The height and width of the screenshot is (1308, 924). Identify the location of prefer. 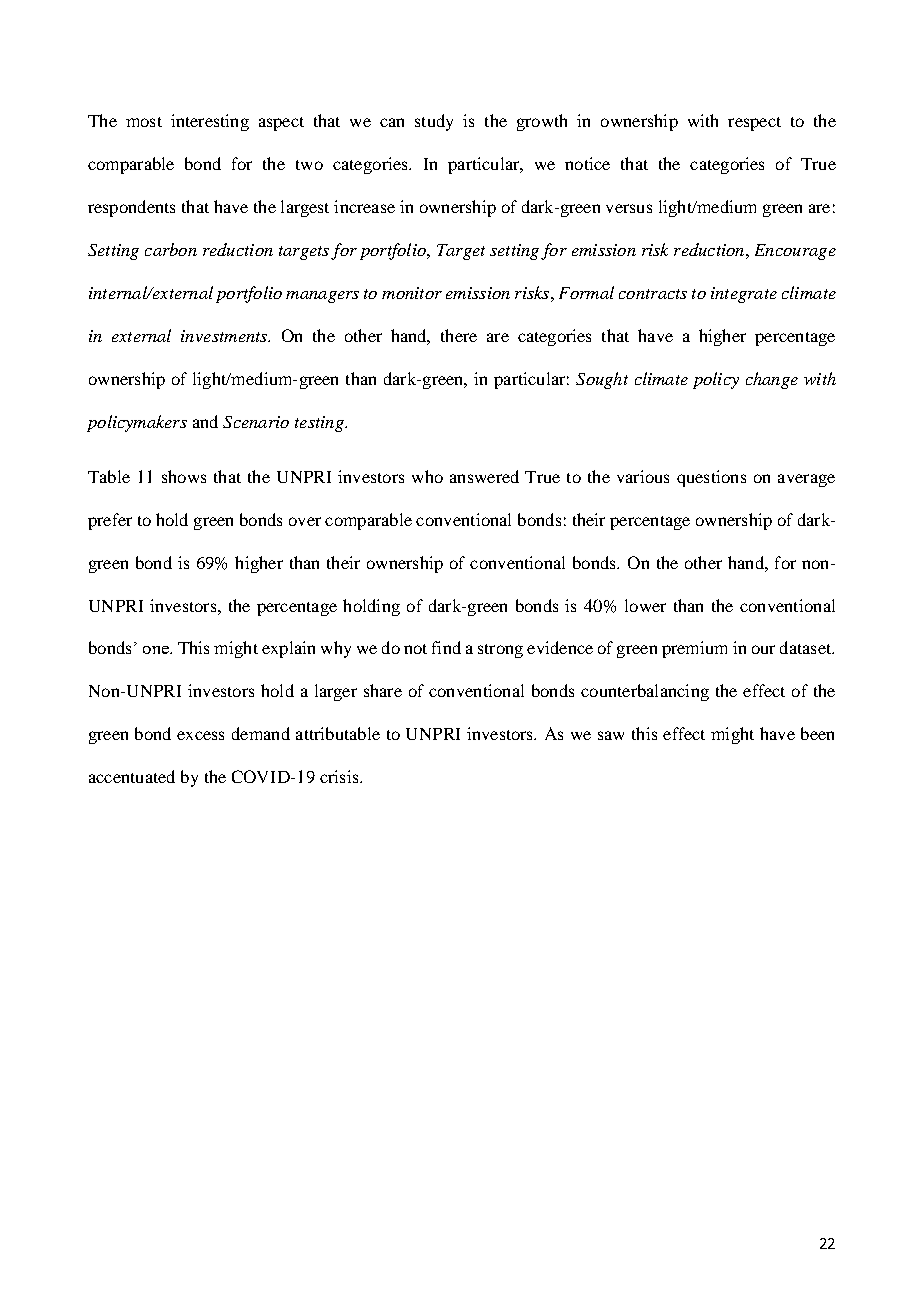
(110, 521).
